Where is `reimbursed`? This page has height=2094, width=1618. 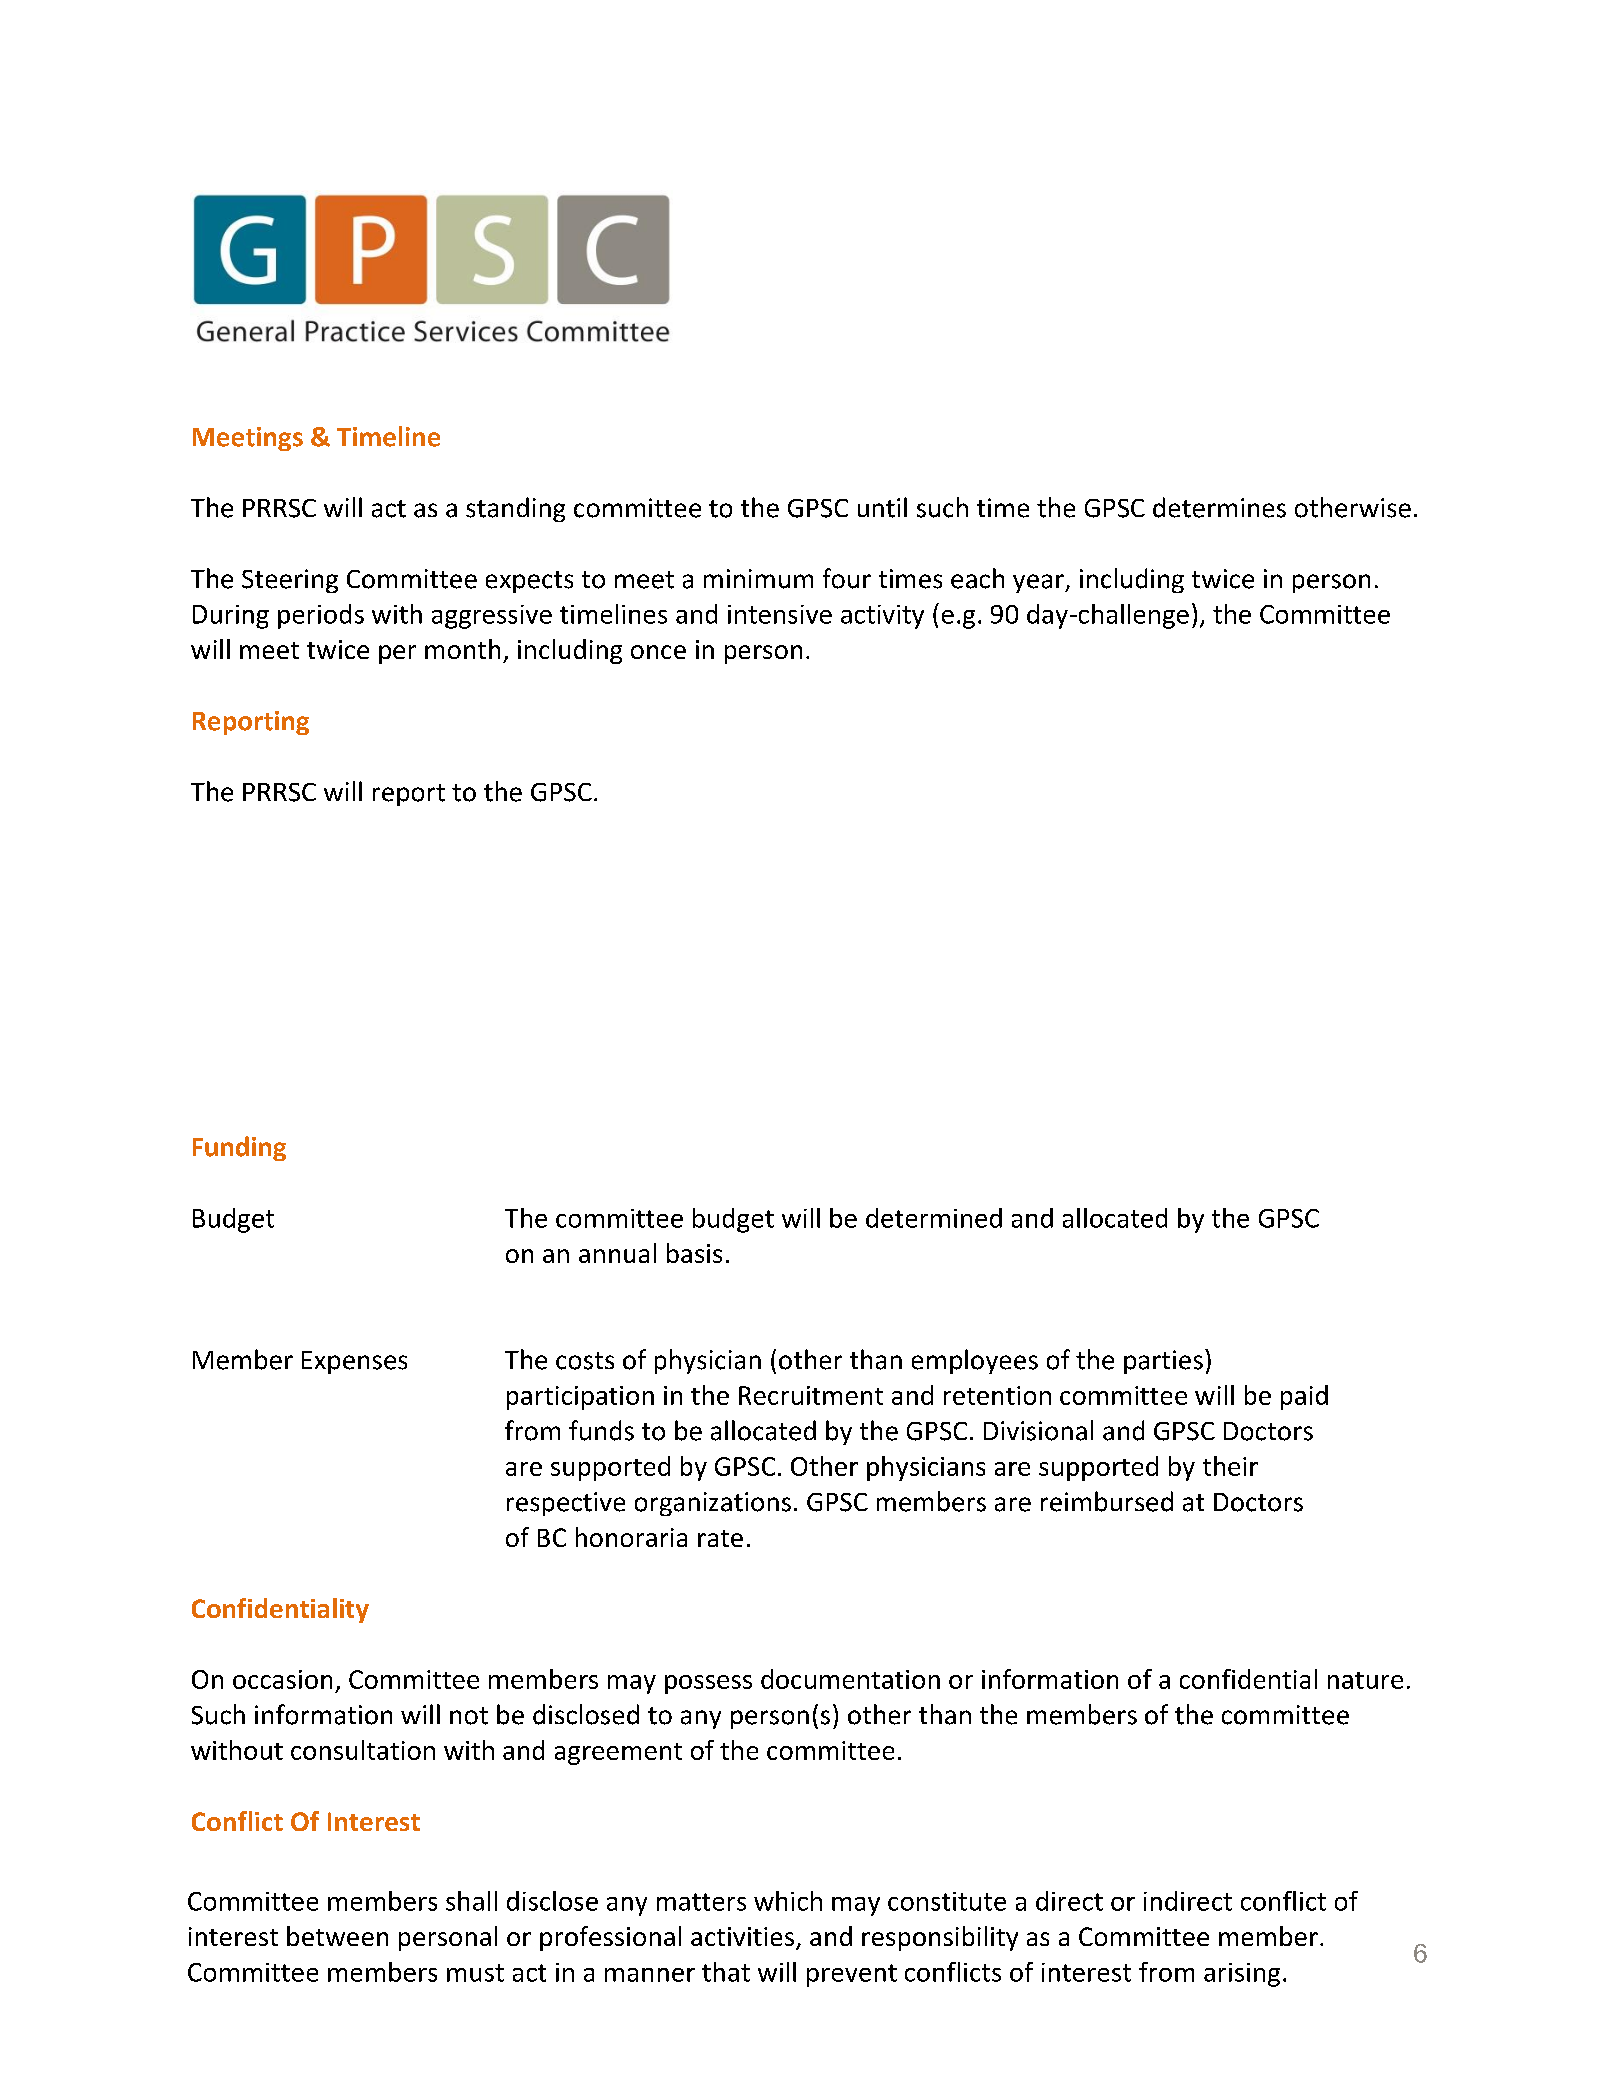 reimbursed is located at coordinates (1107, 1501).
